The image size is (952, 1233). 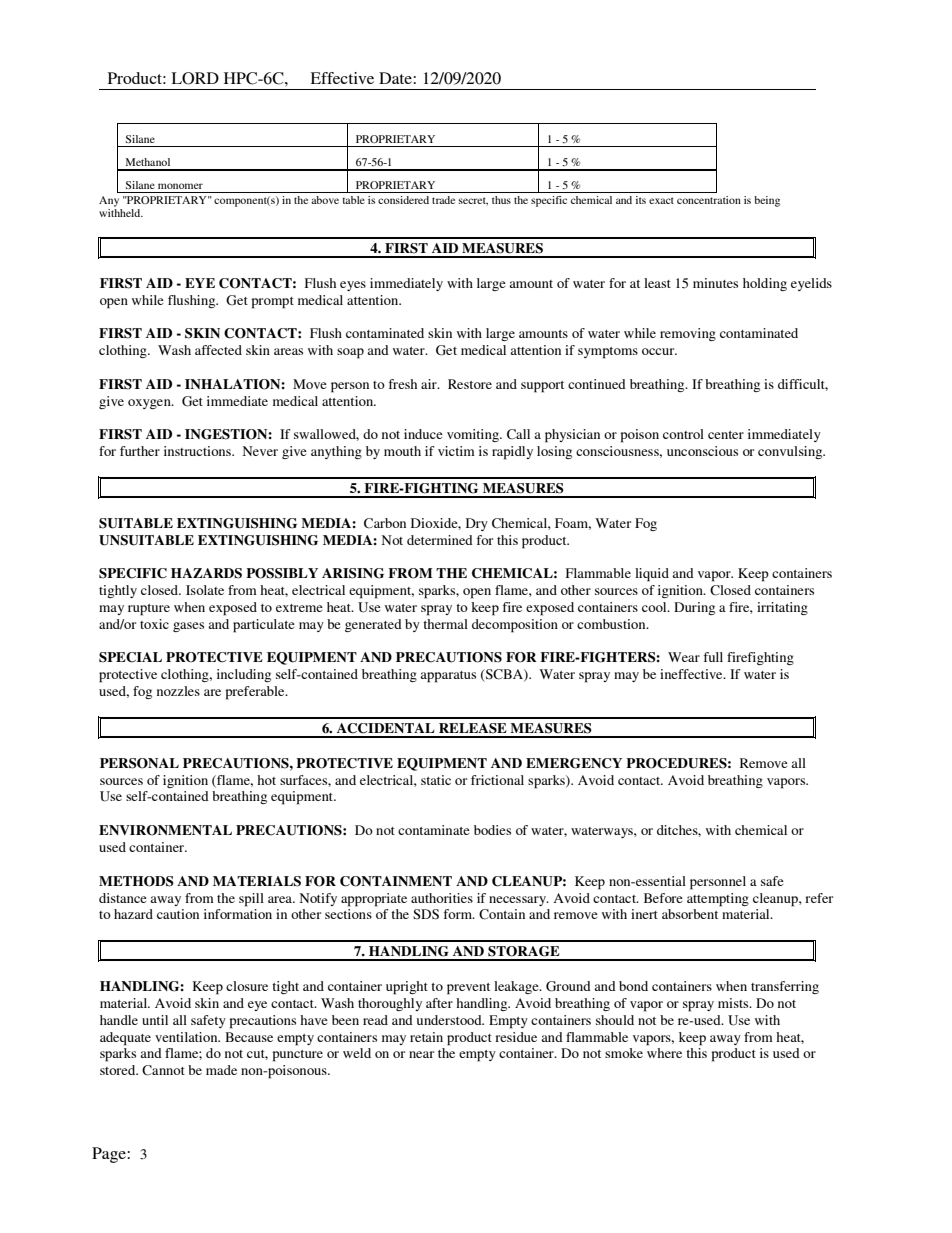 What do you see at coordinates (421, 1054) in the screenshot?
I see `near` at bounding box center [421, 1054].
